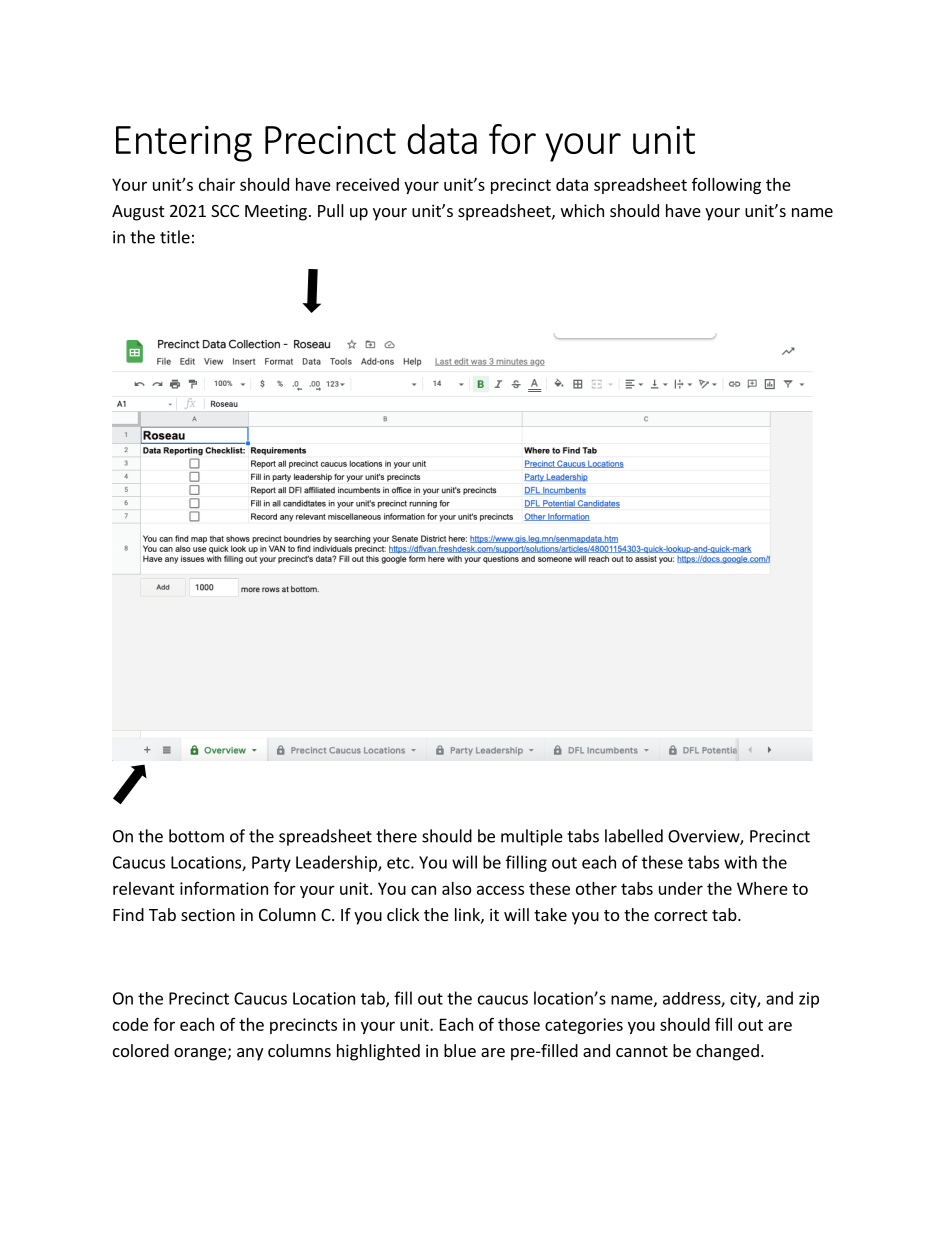  Describe the element at coordinates (271, 864) in the screenshot. I see `Party` at that location.
